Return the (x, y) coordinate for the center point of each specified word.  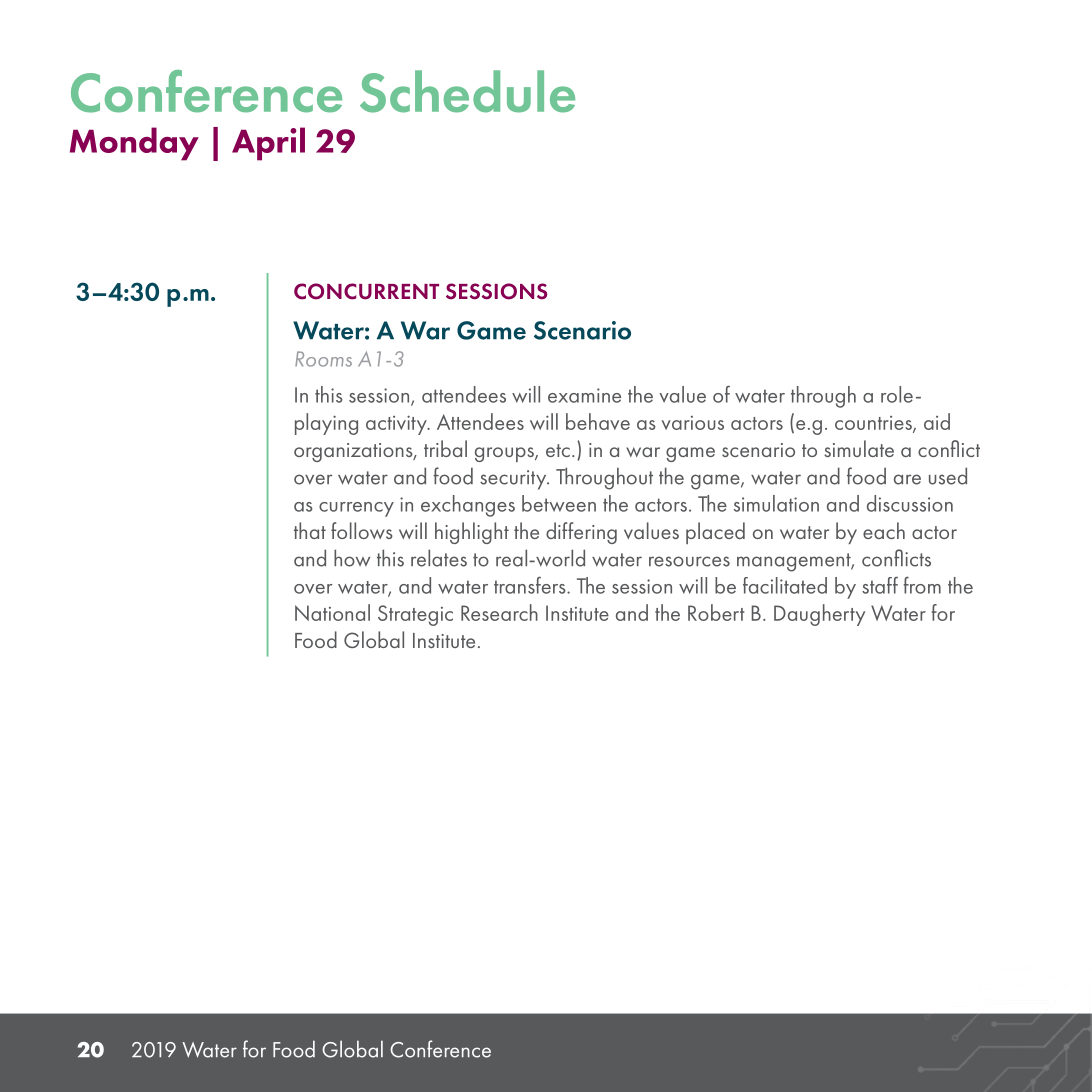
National (332, 612)
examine (584, 395)
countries (874, 424)
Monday (134, 144)
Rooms (323, 359)
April (268, 144)
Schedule (467, 91)
